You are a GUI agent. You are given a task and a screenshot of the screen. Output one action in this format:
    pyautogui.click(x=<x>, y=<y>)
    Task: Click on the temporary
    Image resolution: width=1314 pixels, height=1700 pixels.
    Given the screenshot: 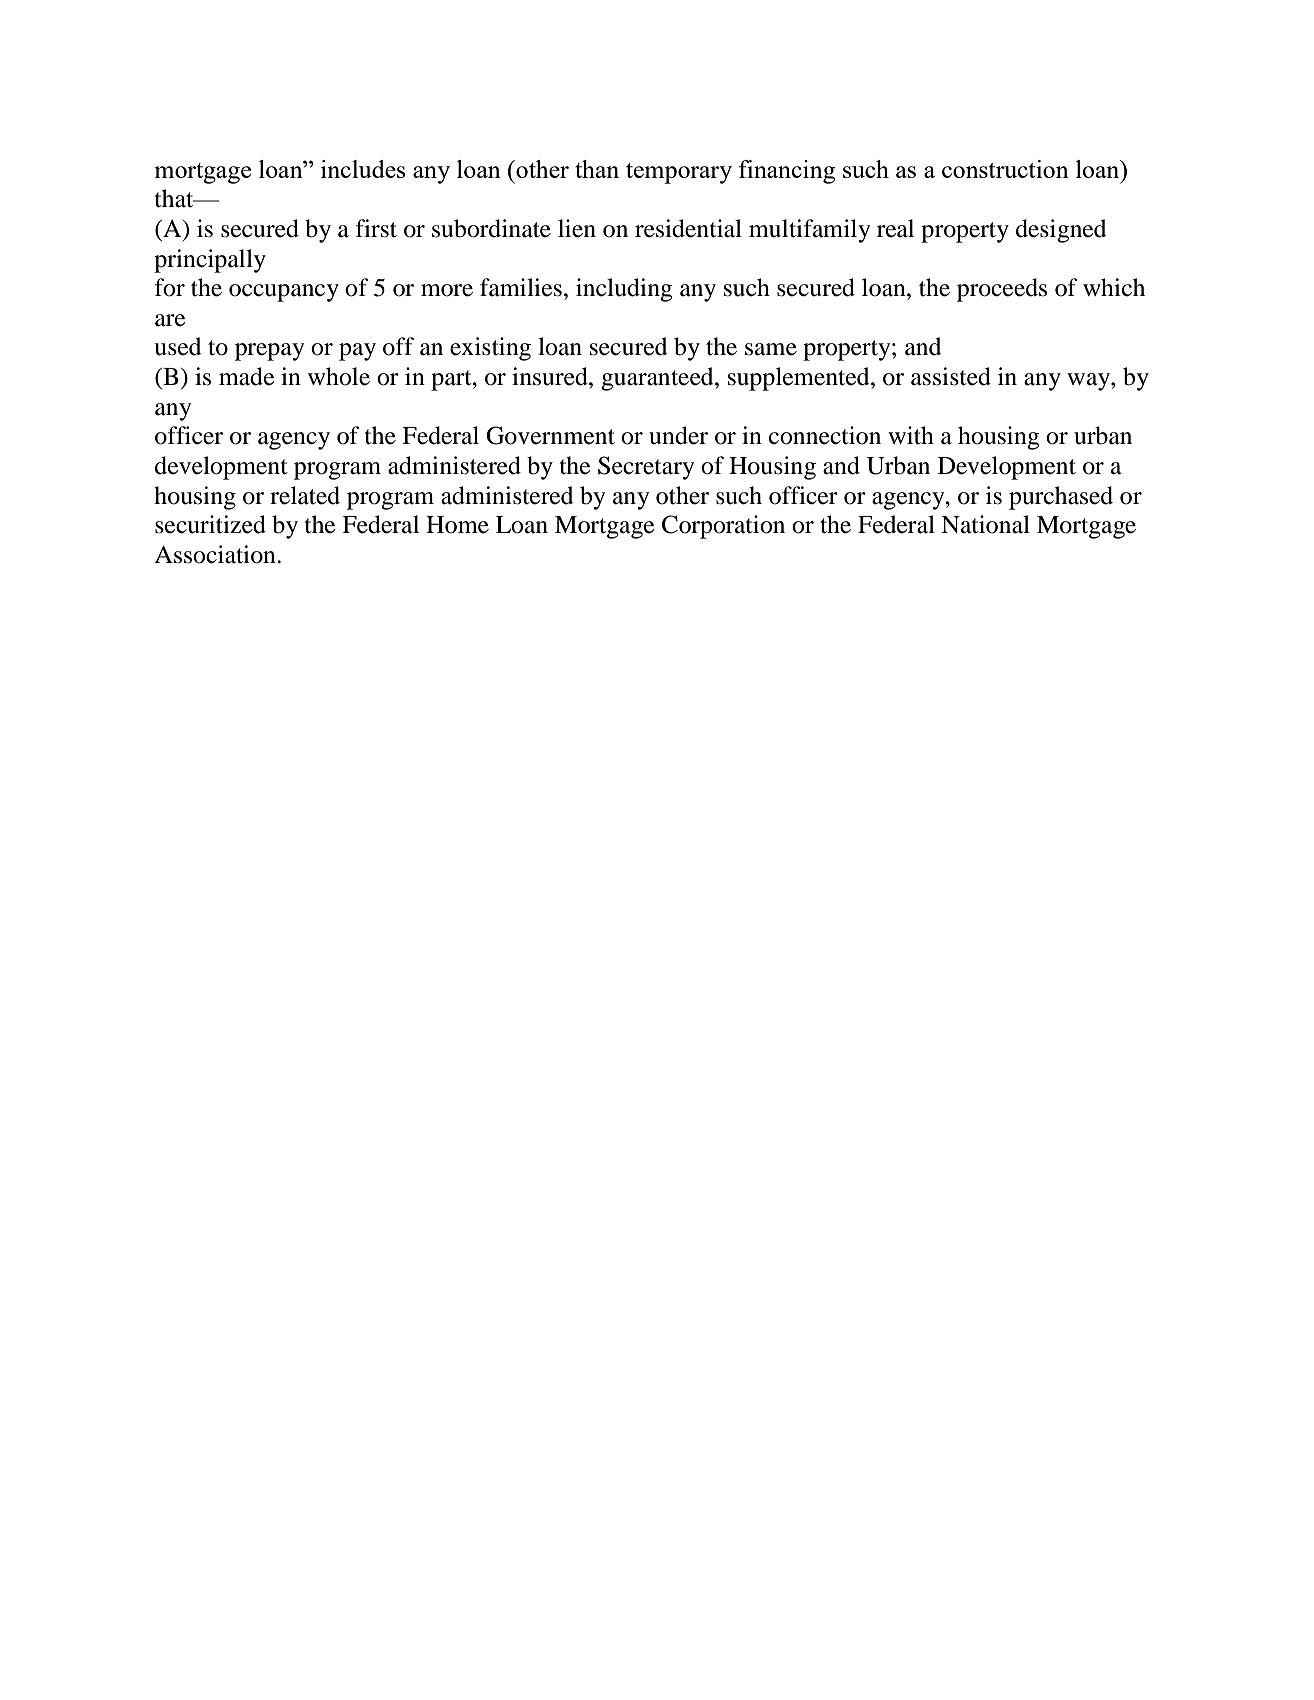 What is the action you would take?
    pyautogui.click(x=679, y=173)
